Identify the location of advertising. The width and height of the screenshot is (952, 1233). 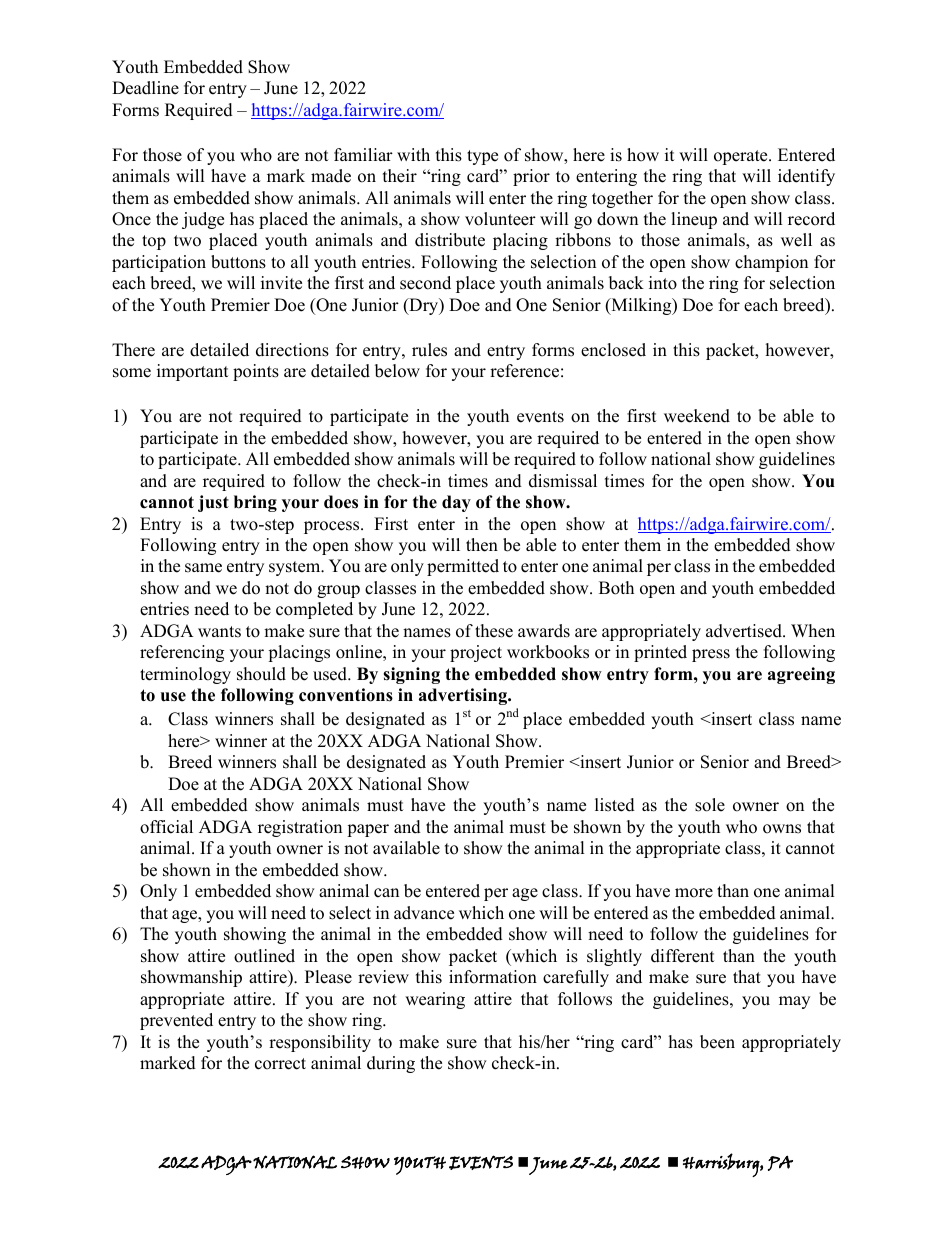
(464, 696).
